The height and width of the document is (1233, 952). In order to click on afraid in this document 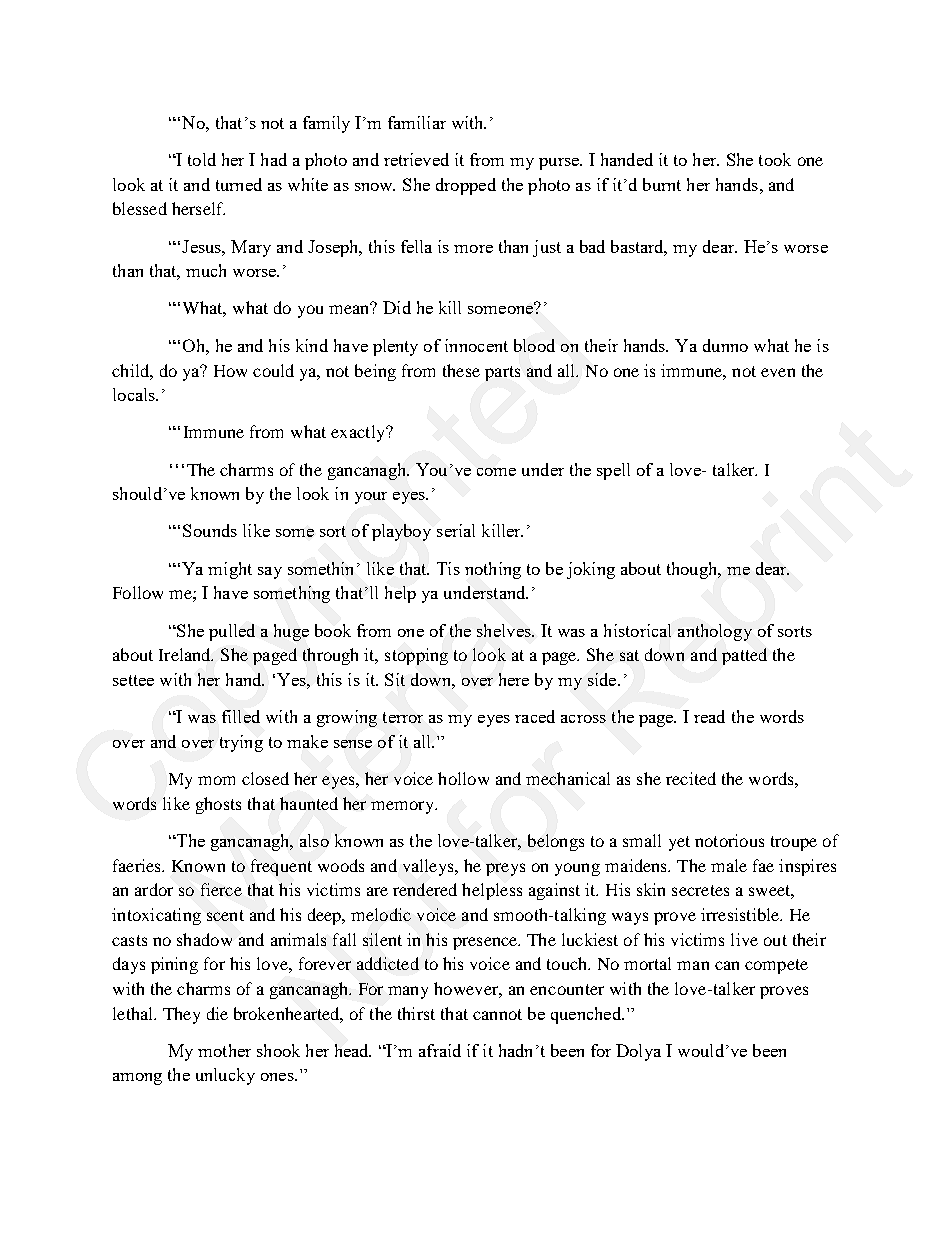, I will do `click(440, 1050)`.
